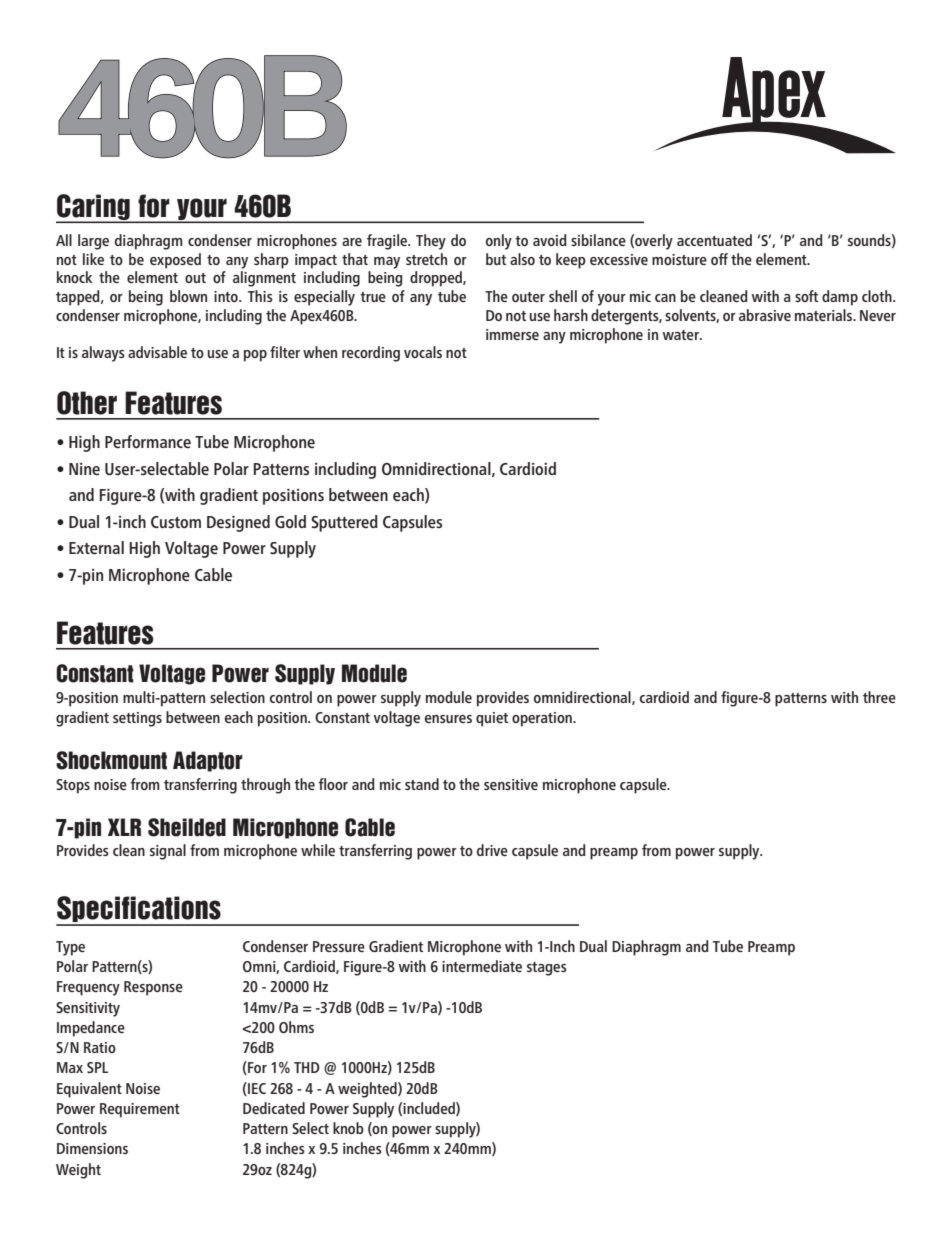 Image resolution: width=952 pixels, height=1233 pixels. What do you see at coordinates (511, 784) in the image?
I see `sensitive` at bounding box center [511, 784].
